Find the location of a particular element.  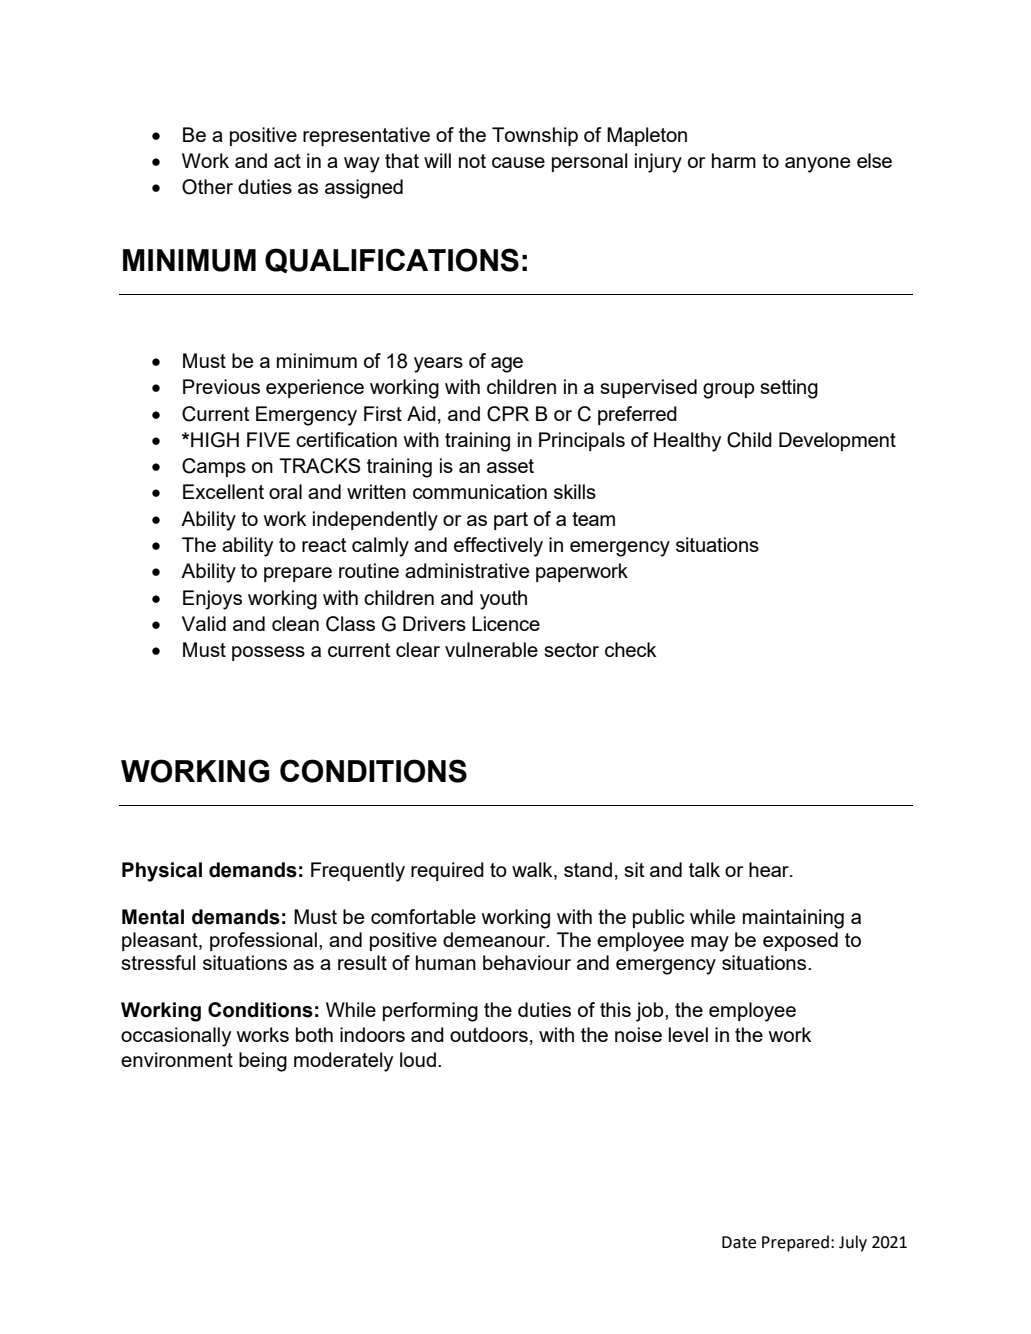

possess is located at coordinates (268, 653).
